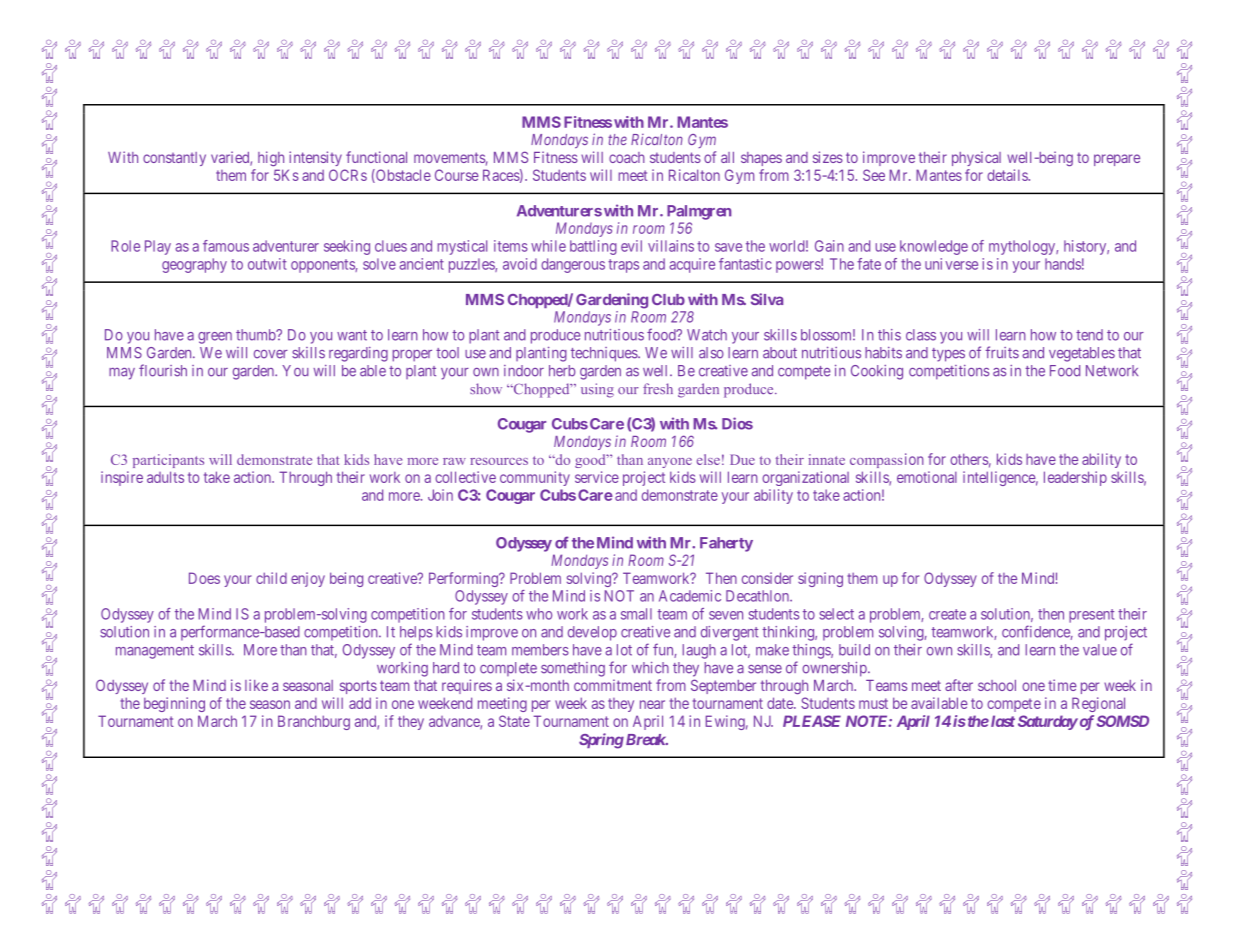 The height and width of the document is (952, 1233). What do you see at coordinates (887, 460) in the document?
I see `compassion` at bounding box center [887, 460].
